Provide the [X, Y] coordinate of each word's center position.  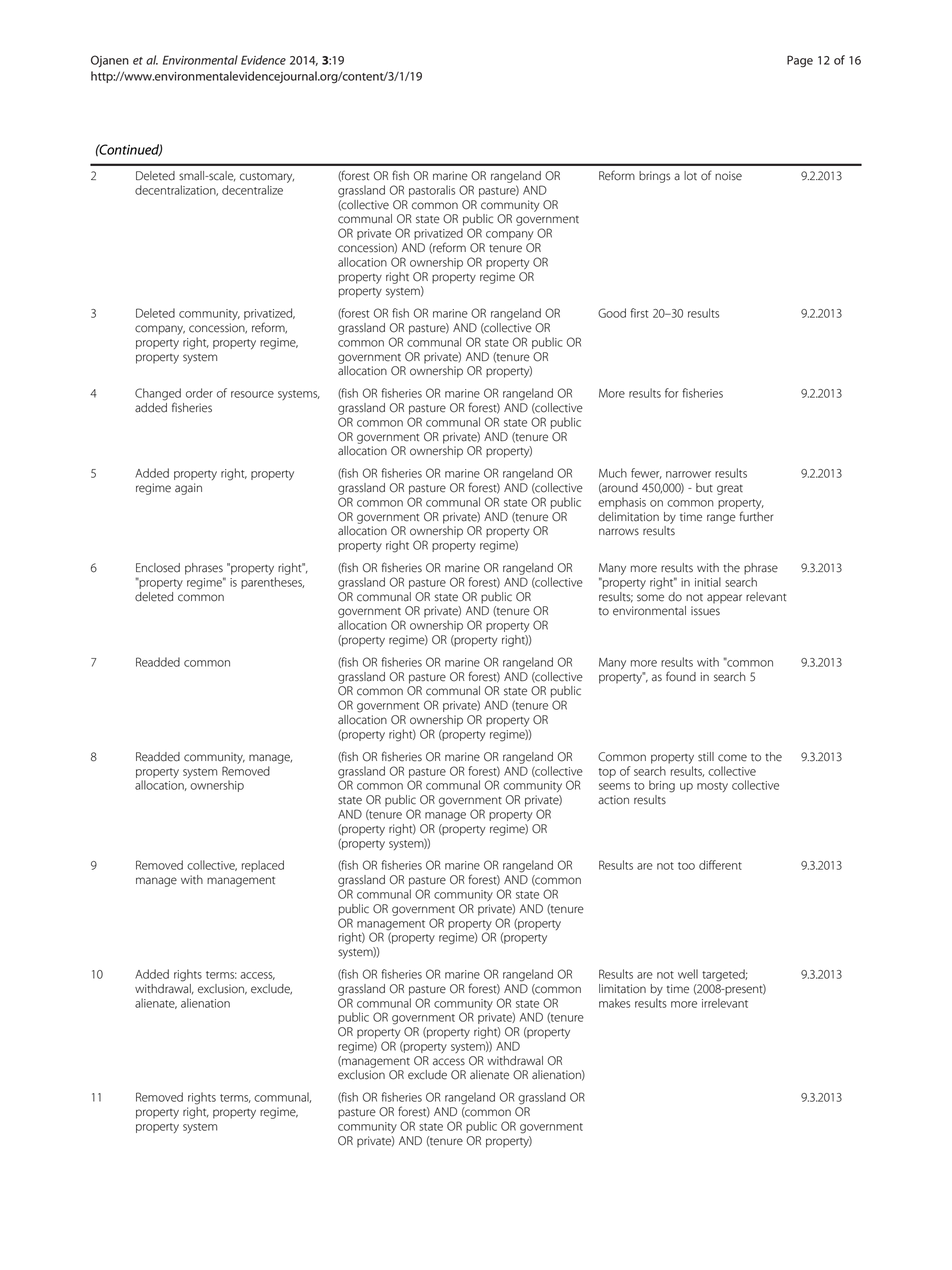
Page [800, 61]
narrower [688, 474]
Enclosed [158, 568]
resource [252, 394]
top [607, 773]
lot [690, 176]
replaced [263, 866]
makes [614, 1003]
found [681, 676]
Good [612, 313]
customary [267, 178]
